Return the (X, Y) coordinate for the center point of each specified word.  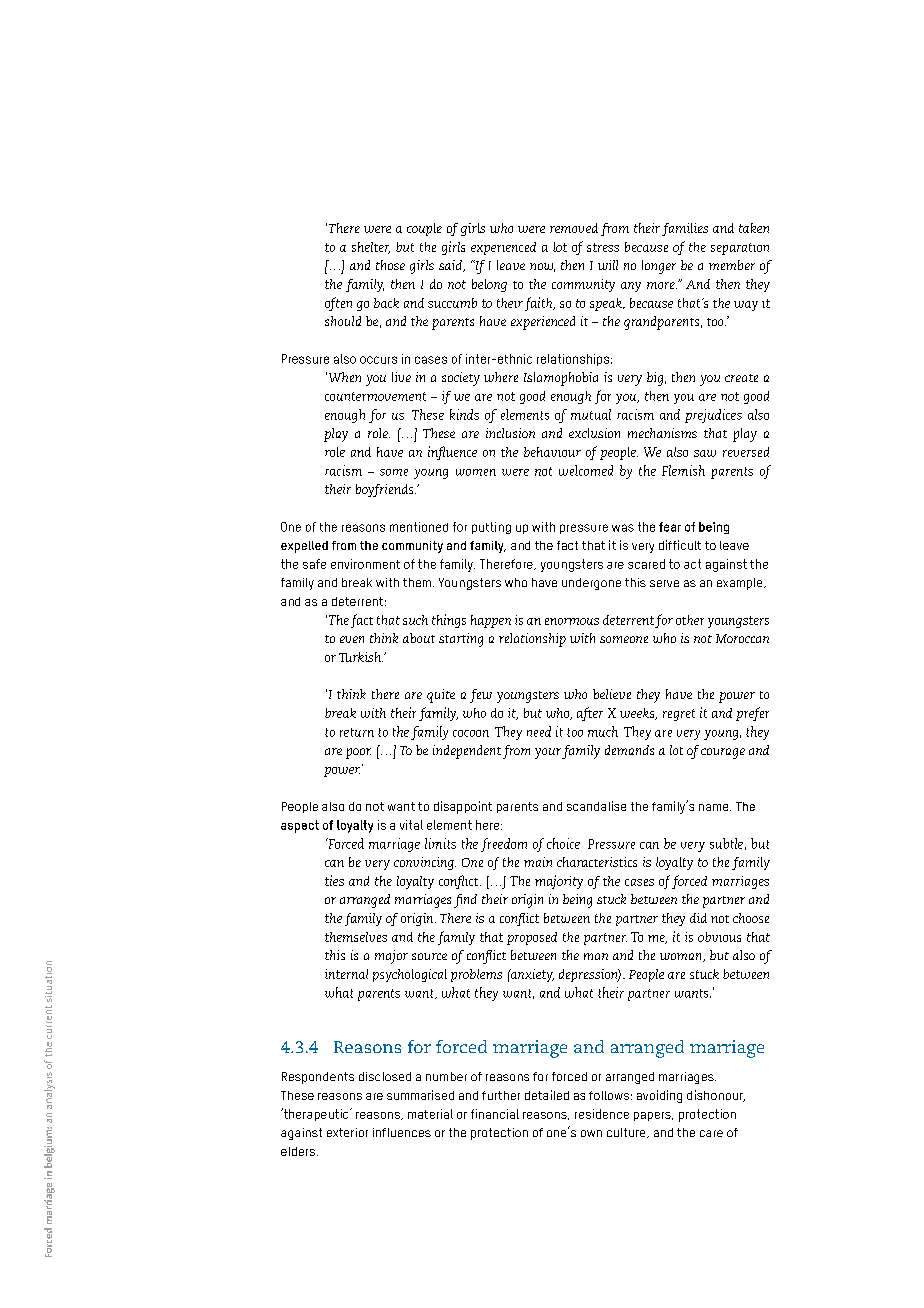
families (685, 229)
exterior (347, 1132)
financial (495, 1114)
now (542, 267)
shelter (371, 248)
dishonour (716, 1096)
